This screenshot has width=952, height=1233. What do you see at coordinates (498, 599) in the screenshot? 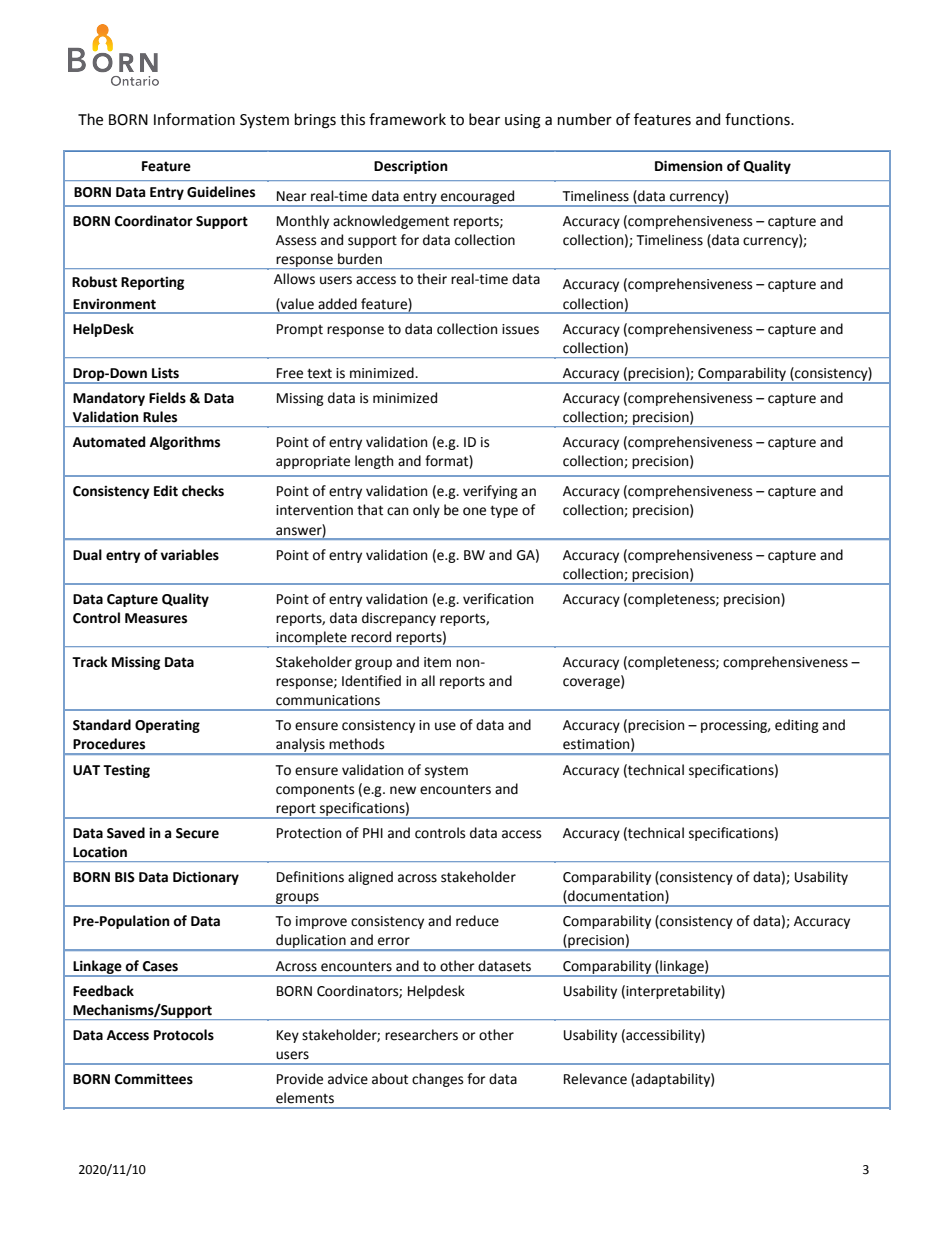
I see `verification` at bounding box center [498, 599].
